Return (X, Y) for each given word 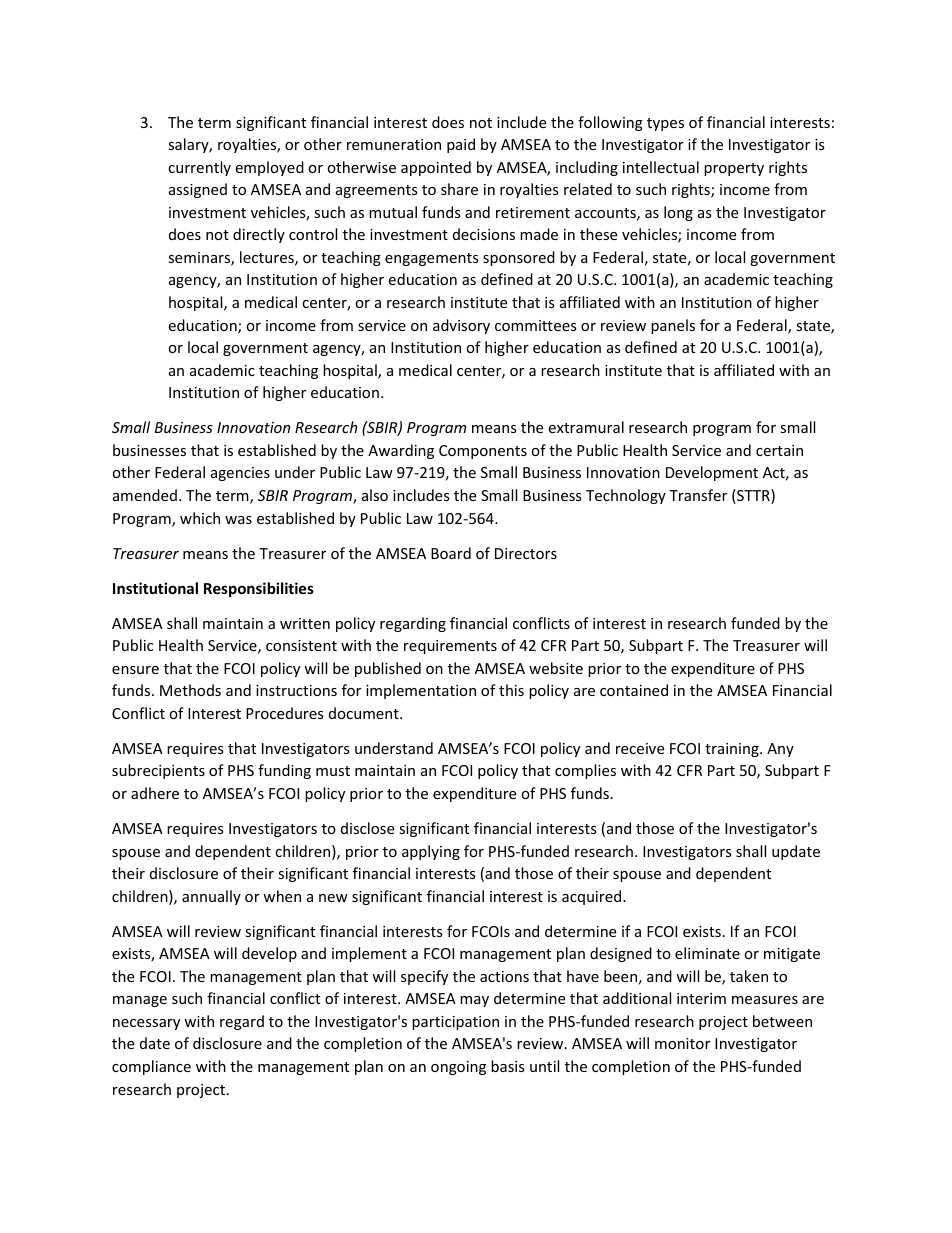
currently (199, 168)
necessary (146, 1024)
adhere (155, 793)
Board (451, 553)
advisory (461, 326)
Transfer (698, 495)
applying (431, 852)
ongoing (458, 1068)
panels (673, 326)
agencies (240, 474)
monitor (682, 1043)
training (733, 750)
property (734, 169)
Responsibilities (259, 589)
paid (461, 145)
